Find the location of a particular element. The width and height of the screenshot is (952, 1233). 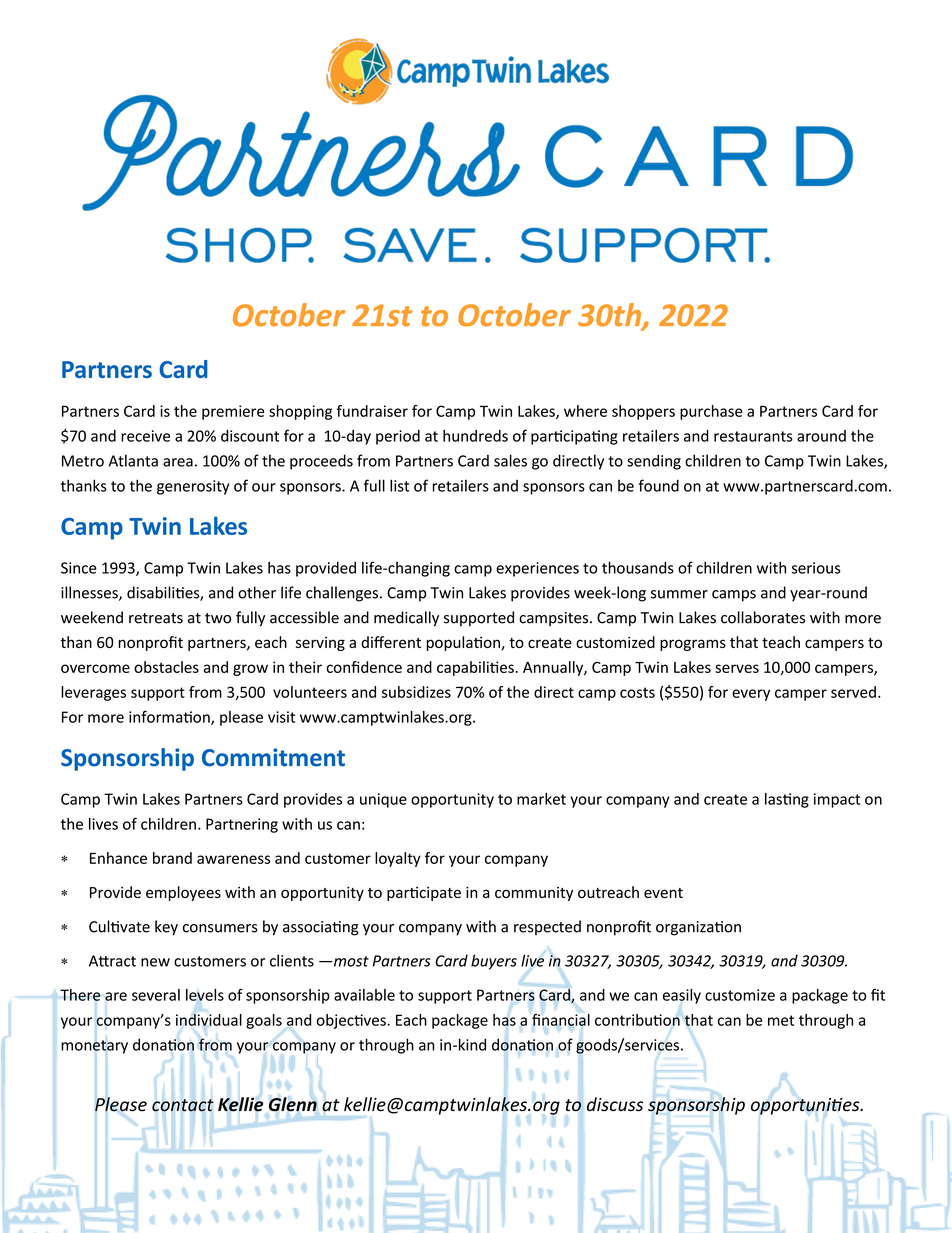

loyalty is located at coordinates (398, 859).
